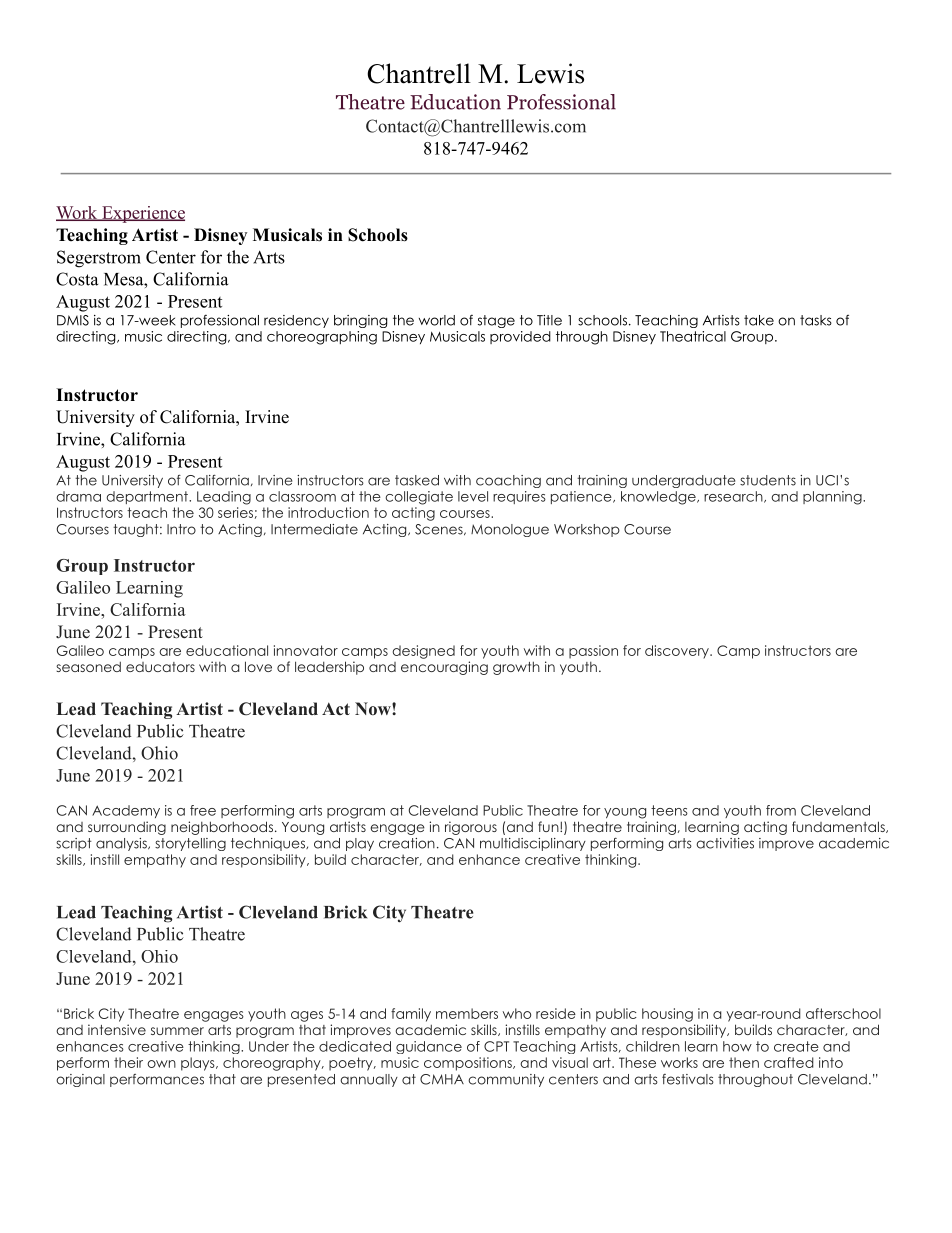 The height and width of the screenshot is (1233, 952). I want to click on Experience, so click(142, 214).
